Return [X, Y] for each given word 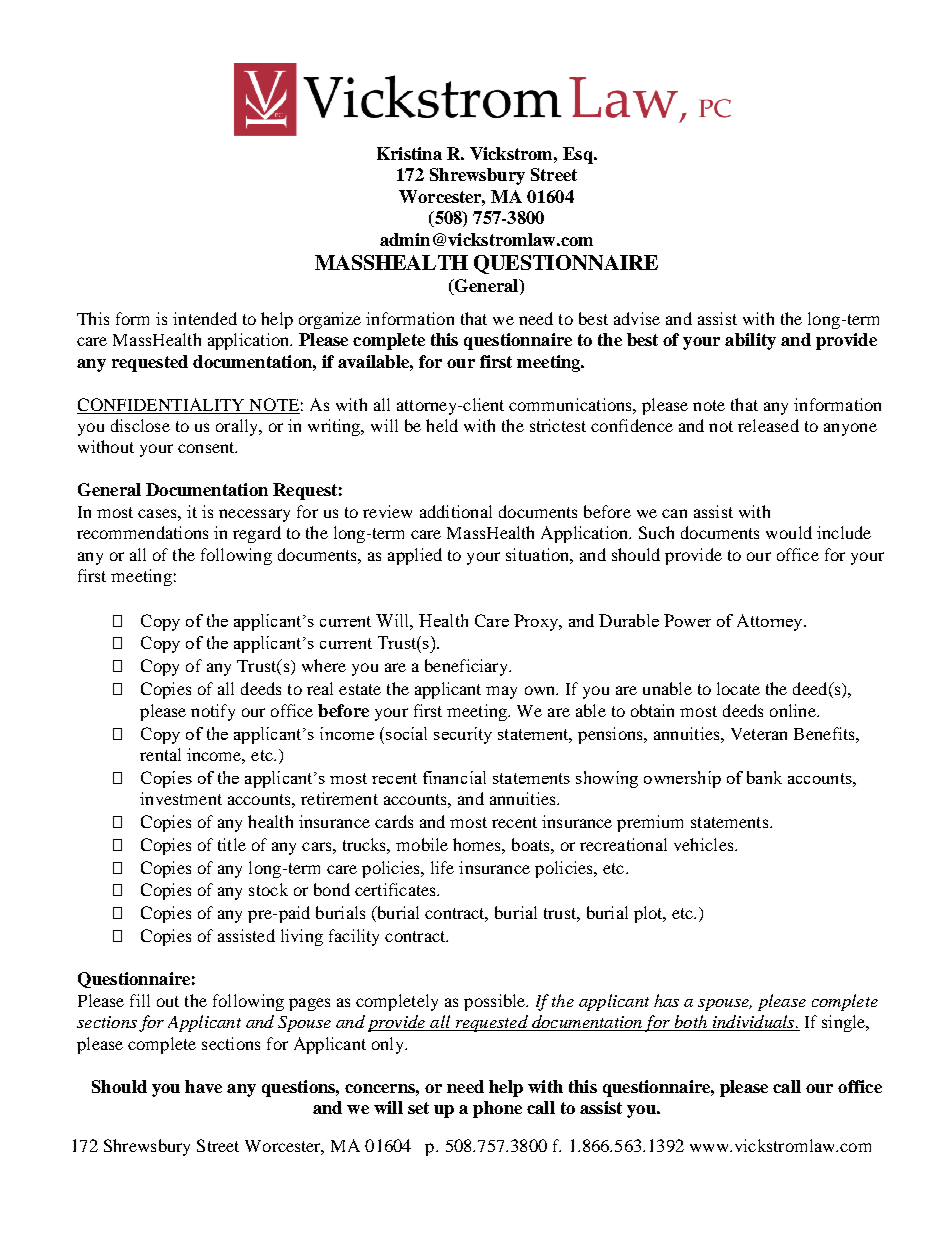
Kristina [409, 153]
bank [764, 777]
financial [454, 777]
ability [750, 341]
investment [181, 798]
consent [207, 447]
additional [456, 511]
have [203, 1086]
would [789, 532]
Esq [579, 155]
